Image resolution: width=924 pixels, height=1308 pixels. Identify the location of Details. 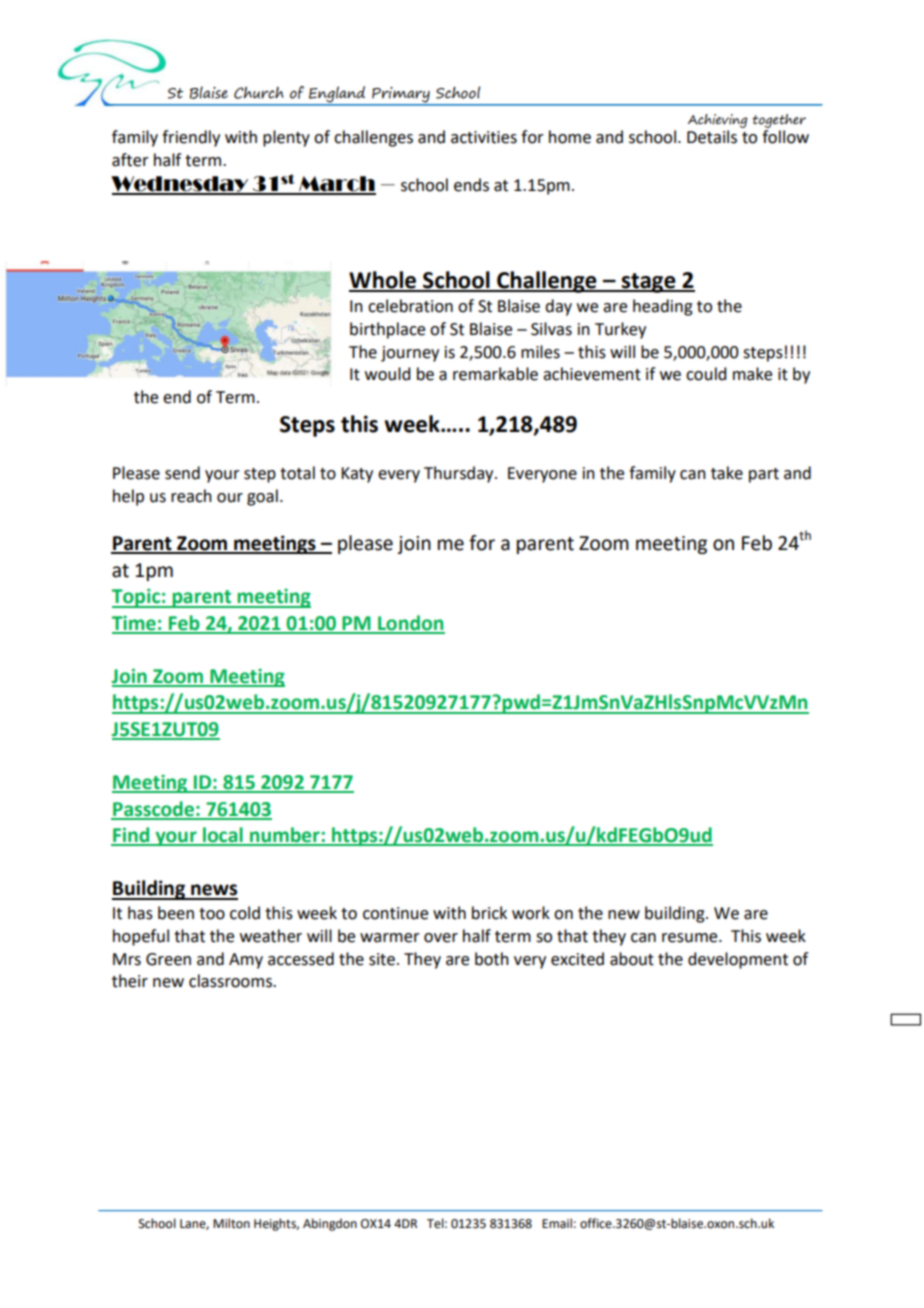
(712, 137).
